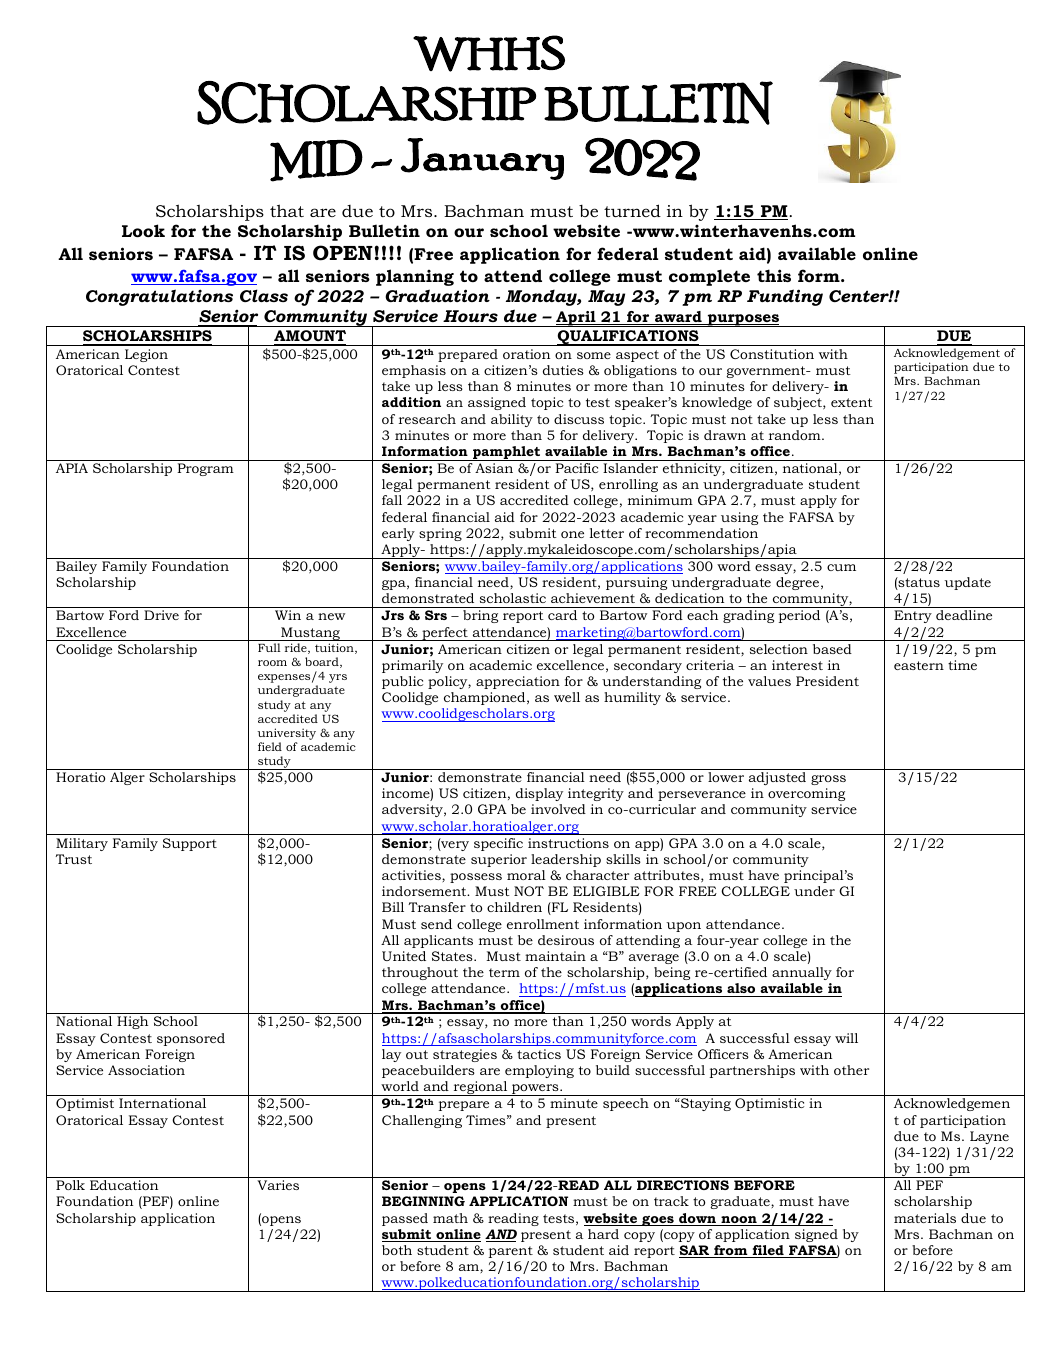 The height and width of the document is (1365, 1055). I want to click on children, so click(514, 907).
